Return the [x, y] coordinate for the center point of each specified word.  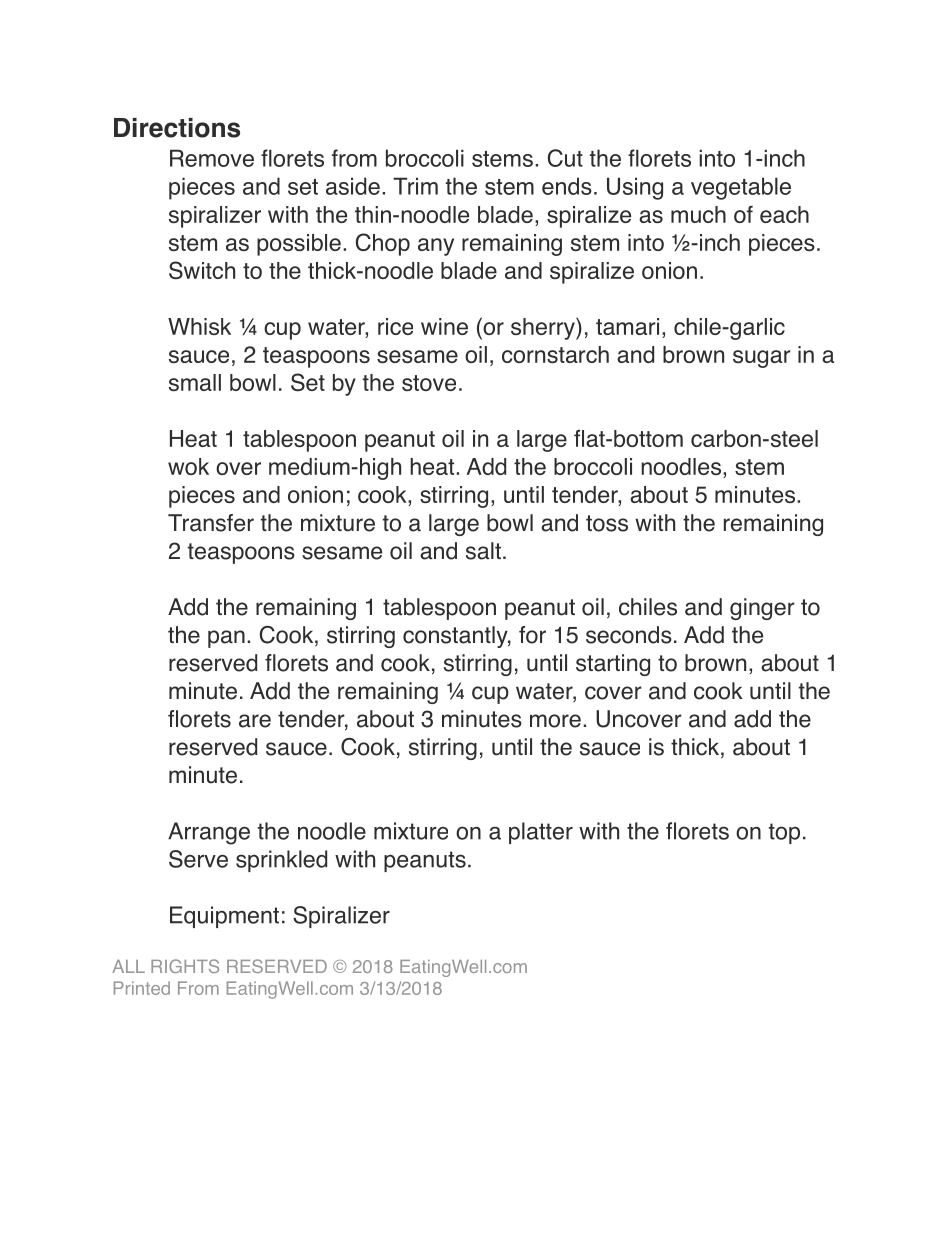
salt [483, 551]
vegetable [741, 188]
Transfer [211, 523]
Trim [415, 186]
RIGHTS [185, 966]
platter [541, 833]
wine [444, 326]
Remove [212, 158]
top [784, 833]
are [255, 721]
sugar [762, 359]
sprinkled [281, 861]
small [195, 382]
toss [607, 523]
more [555, 721]
